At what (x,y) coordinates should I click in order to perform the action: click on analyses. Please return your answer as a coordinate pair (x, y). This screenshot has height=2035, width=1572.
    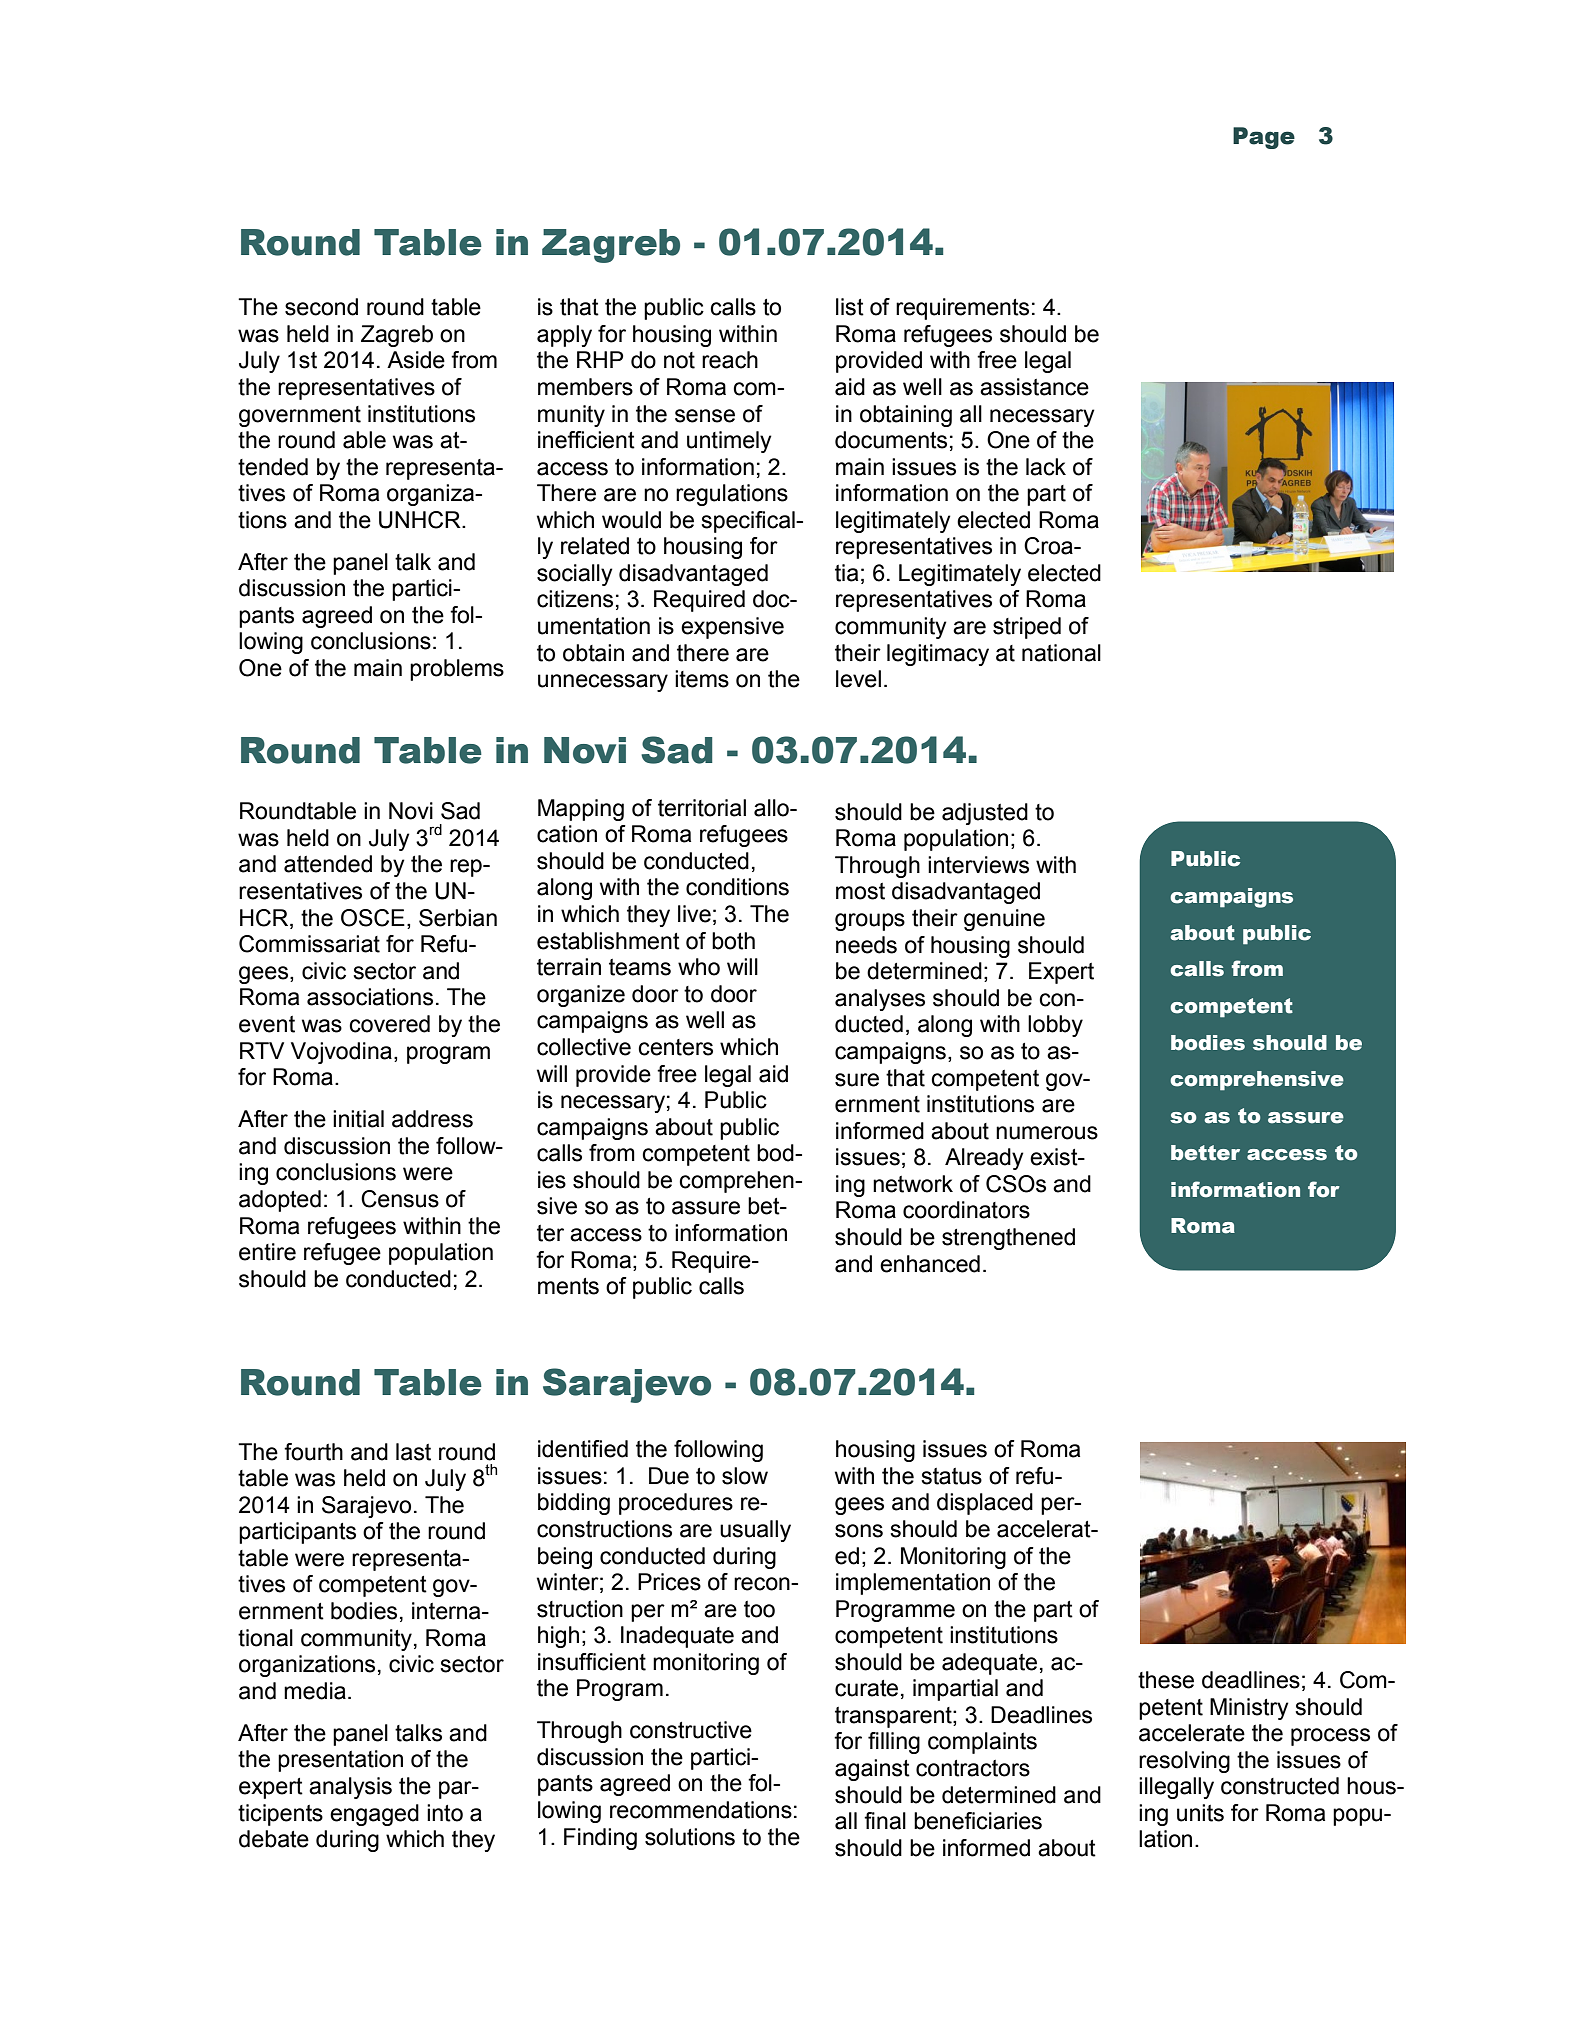
    Looking at the image, I should click on (880, 1000).
